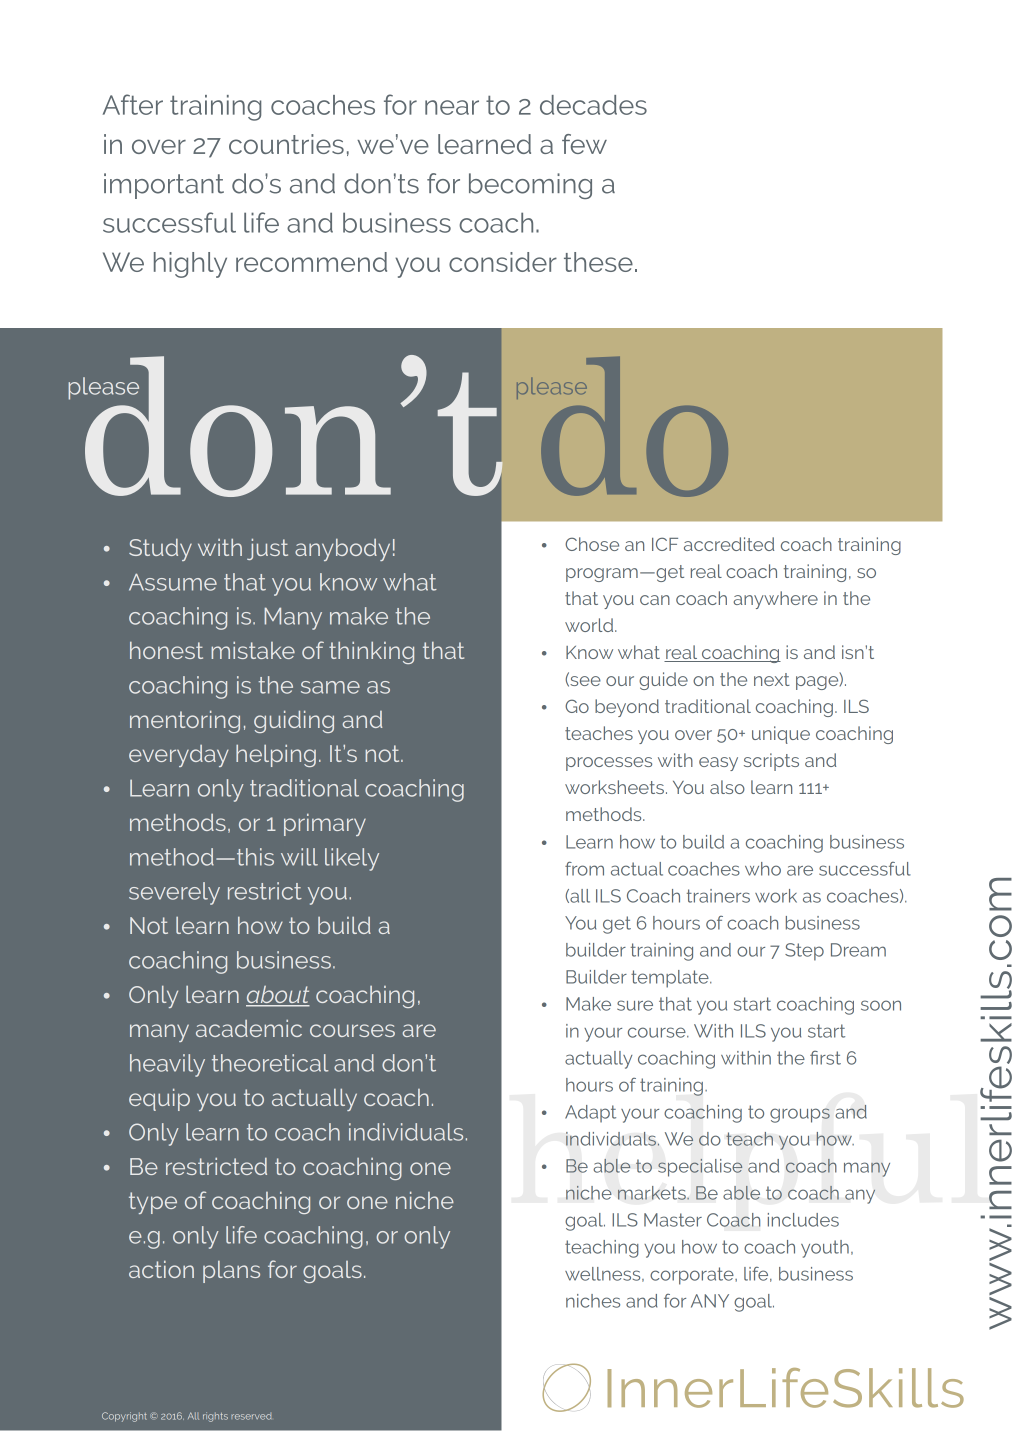  Describe the element at coordinates (729, 544) in the screenshot. I see `accredited` at that location.
